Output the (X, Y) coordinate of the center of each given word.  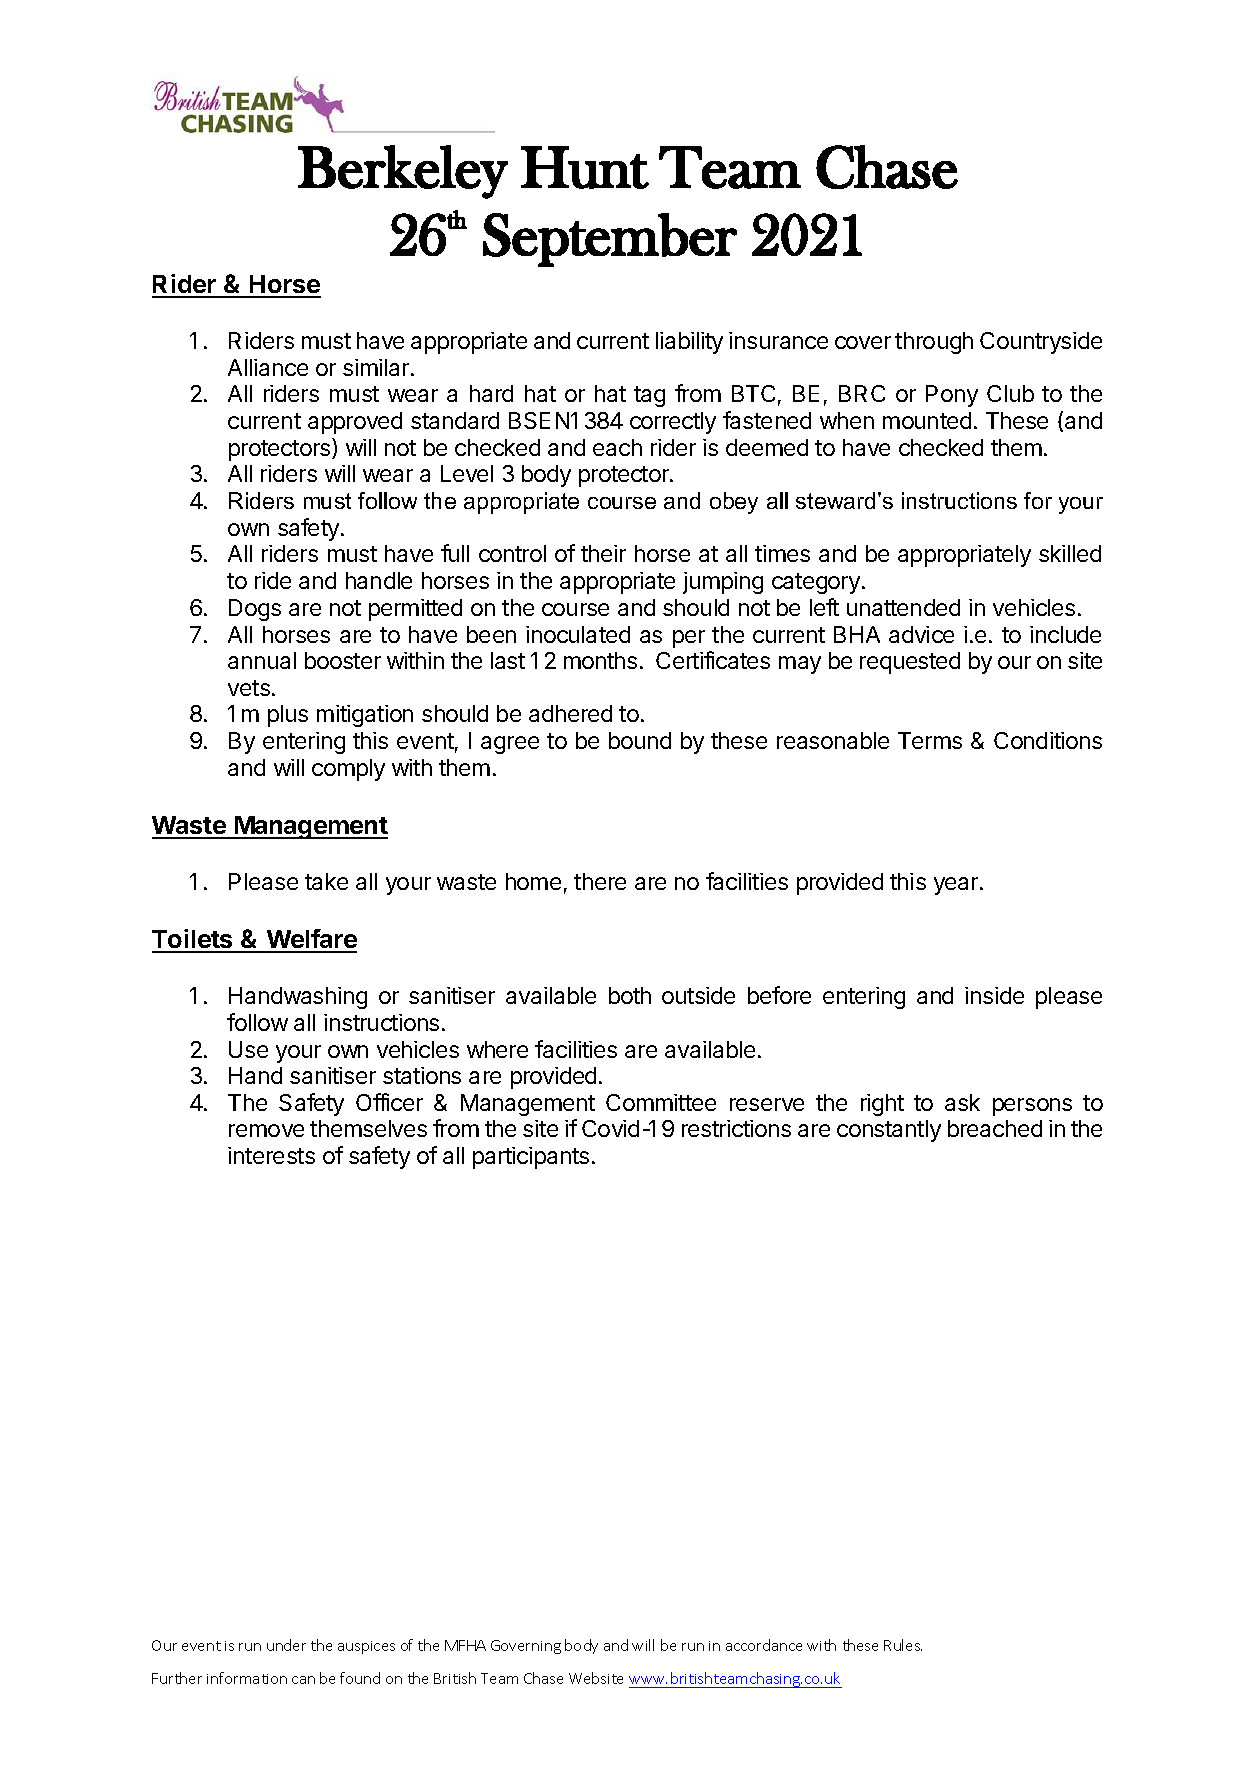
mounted (927, 420)
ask (962, 1102)
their (603, 553)
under (286, 1645)
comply (348, 770)
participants (531, 1158)
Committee (661, 1102)
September (610, 240)
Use (248, 1049)
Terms (930, 740)
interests (271, 1155)
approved (355, 423)
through (934, 343)
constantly (889, 1131)
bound (640, 740)
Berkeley (403, 172)
